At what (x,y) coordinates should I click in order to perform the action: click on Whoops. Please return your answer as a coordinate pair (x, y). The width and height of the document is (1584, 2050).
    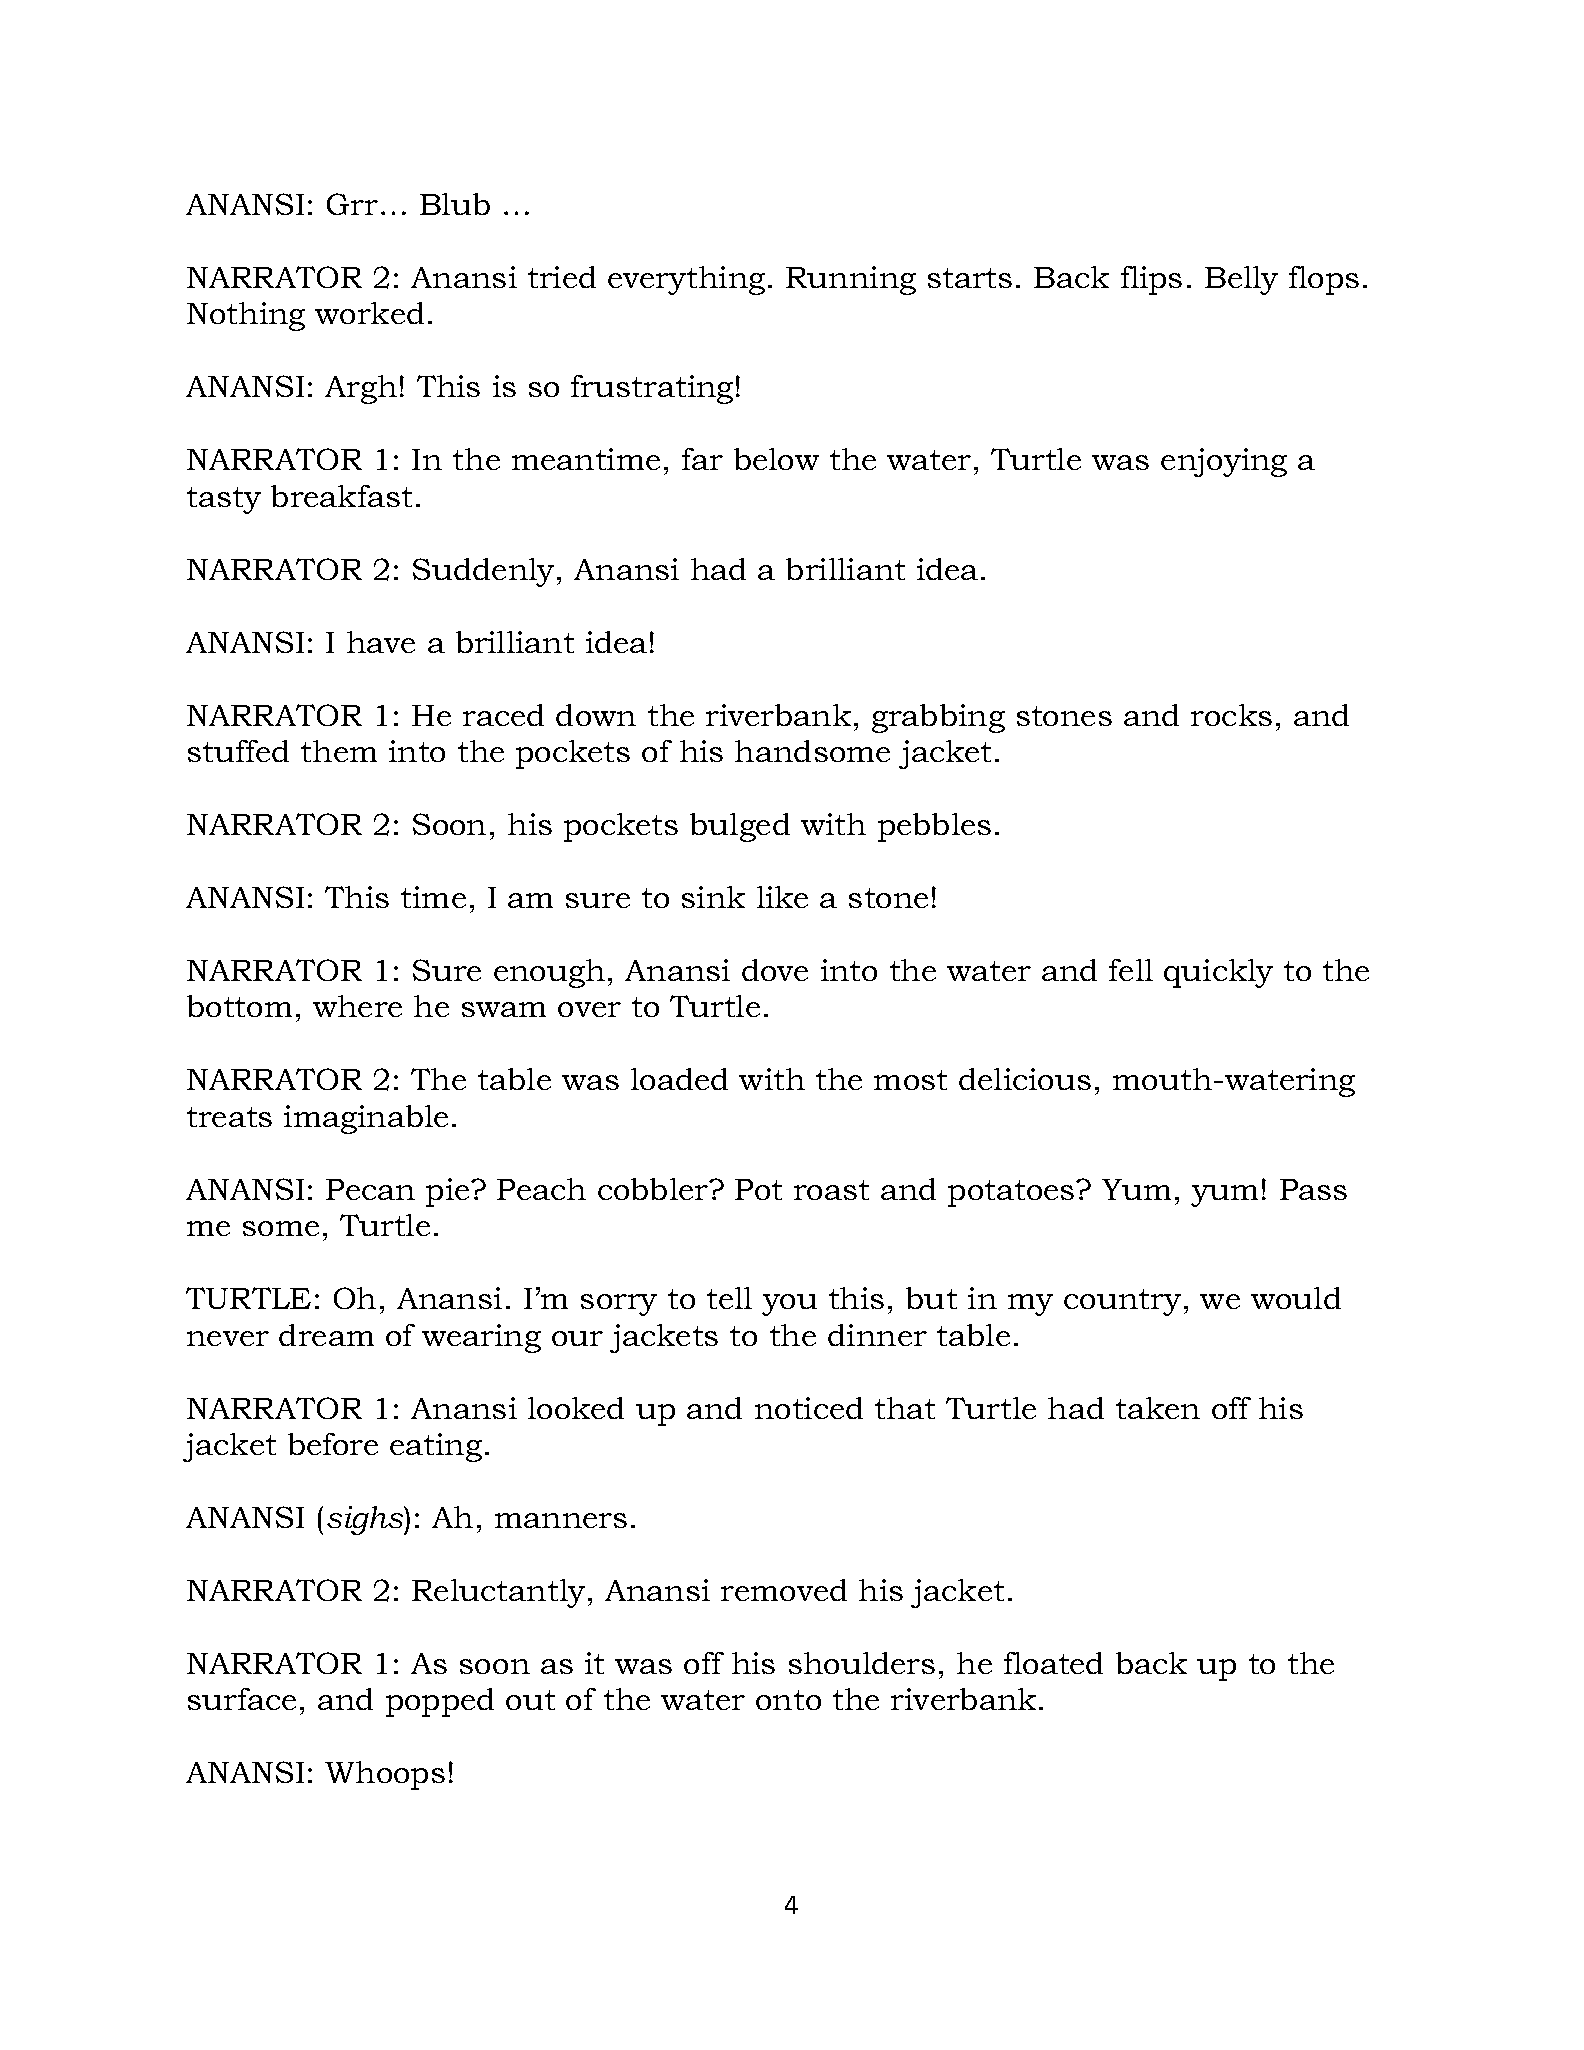
    Looking at the image, I should click on (385, 1775).
